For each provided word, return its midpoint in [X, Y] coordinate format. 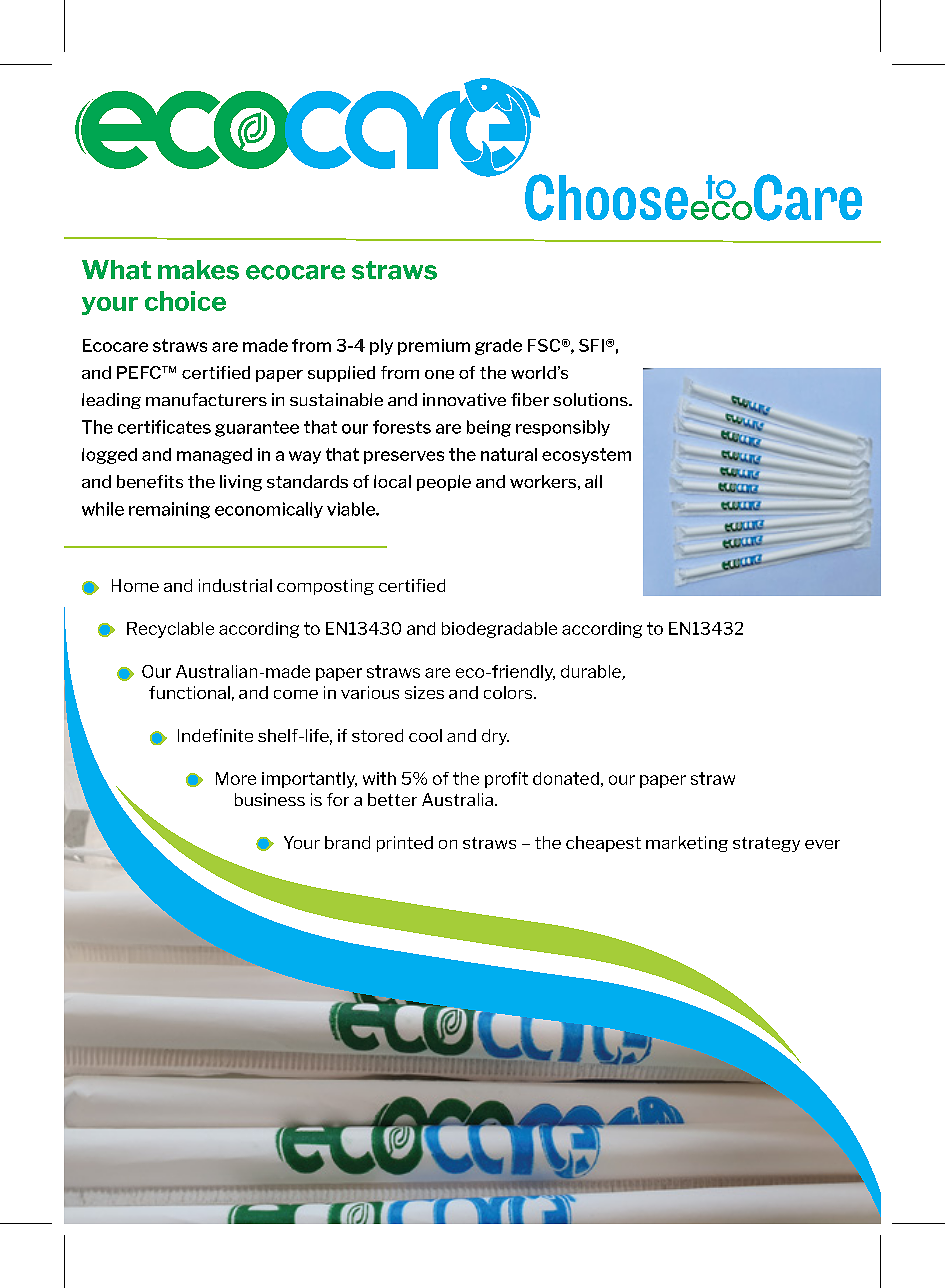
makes [198, 270]
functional [189, 692]
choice [185, 301]
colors [509, 692]
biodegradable [499, 630]
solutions [591, 399]
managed [214, 456]
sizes [424, 692]
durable [592, 672]
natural [509, 454]
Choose [606, 197]
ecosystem [586, 456]
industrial [235, 585]
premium [434, 347]
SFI [591, 345]
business [270, 799]
